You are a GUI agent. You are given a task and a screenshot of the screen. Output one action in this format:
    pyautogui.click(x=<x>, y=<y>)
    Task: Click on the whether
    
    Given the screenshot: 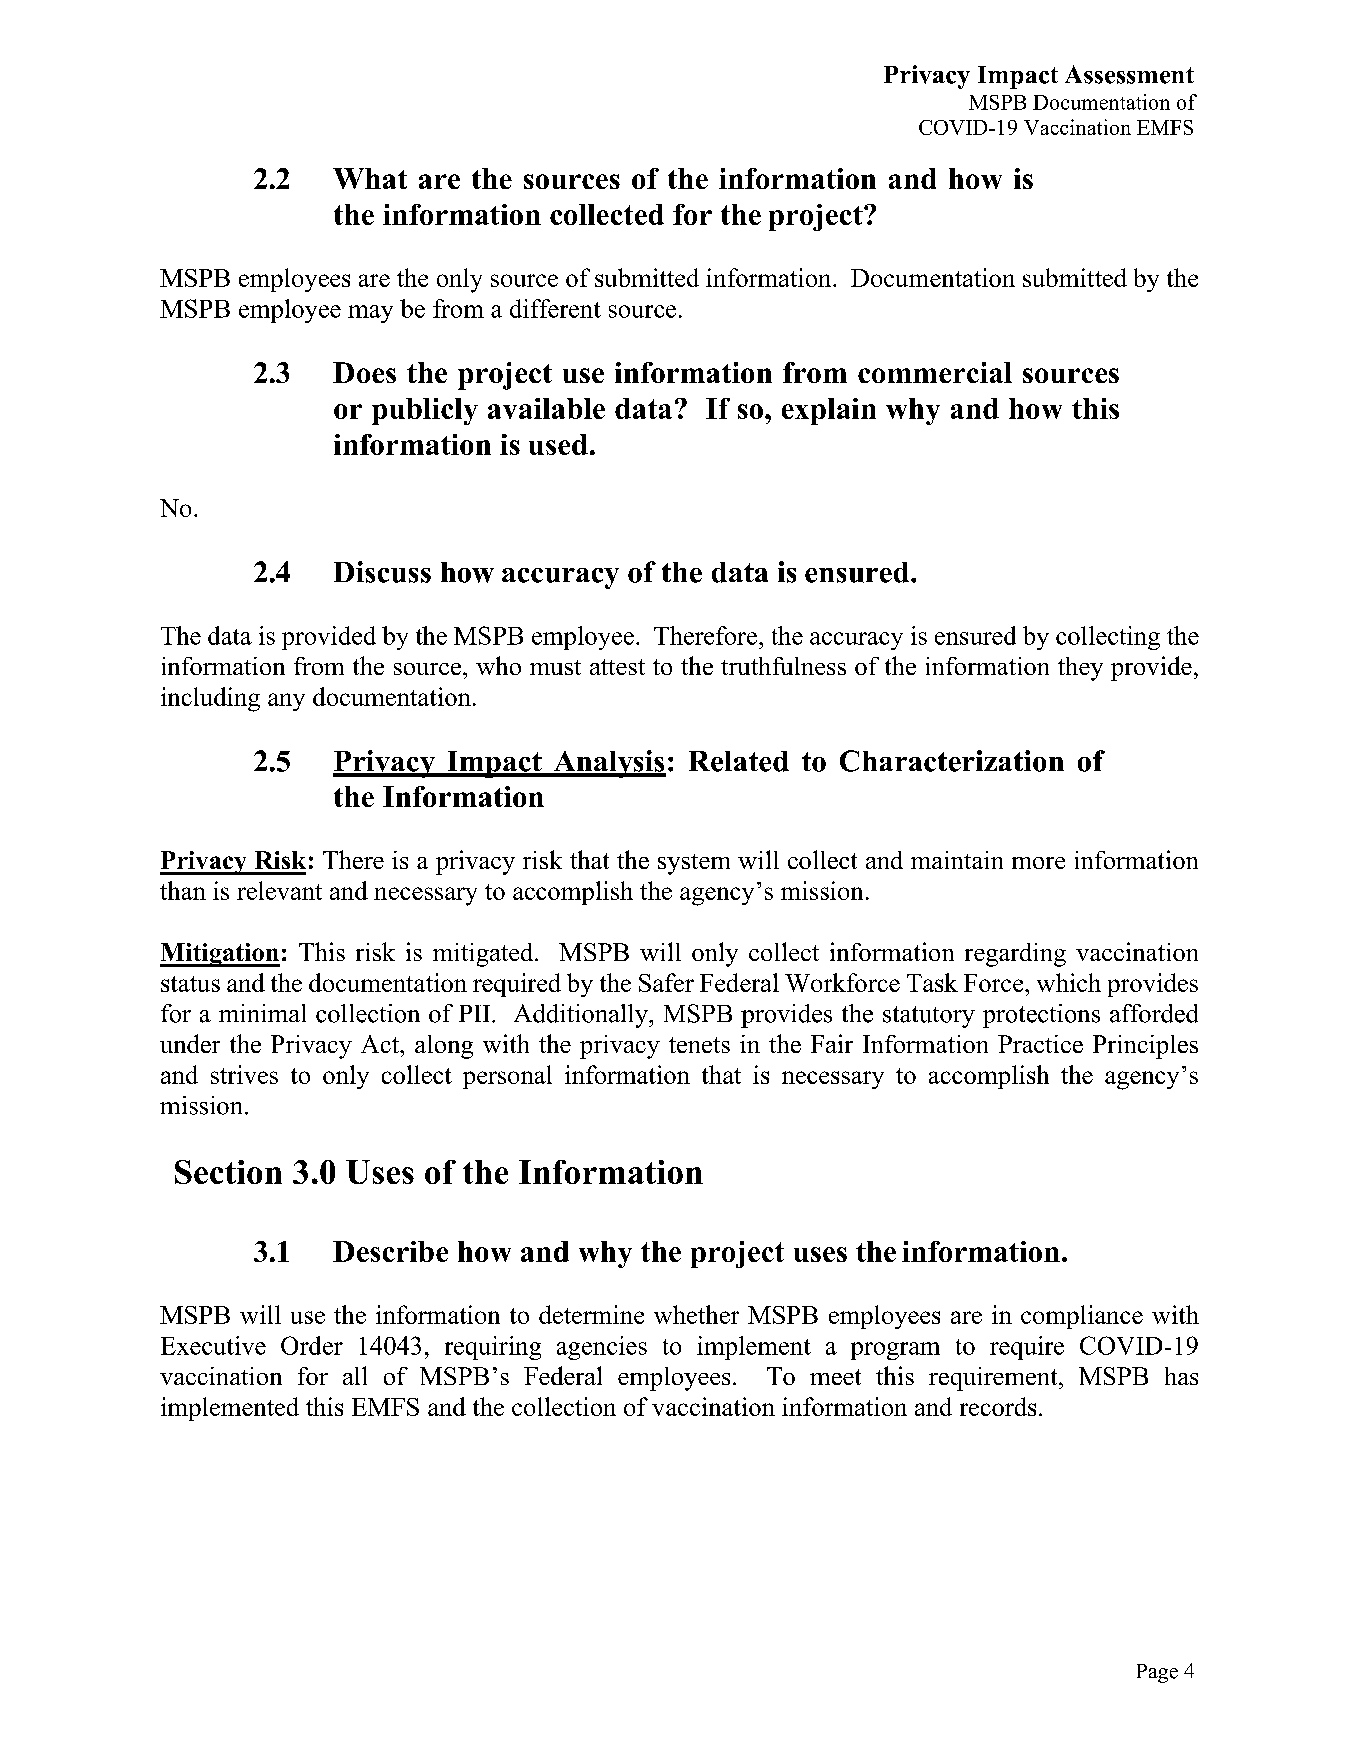 What is the action you would take?
    pyautogui.click(x=696, y=1314)
